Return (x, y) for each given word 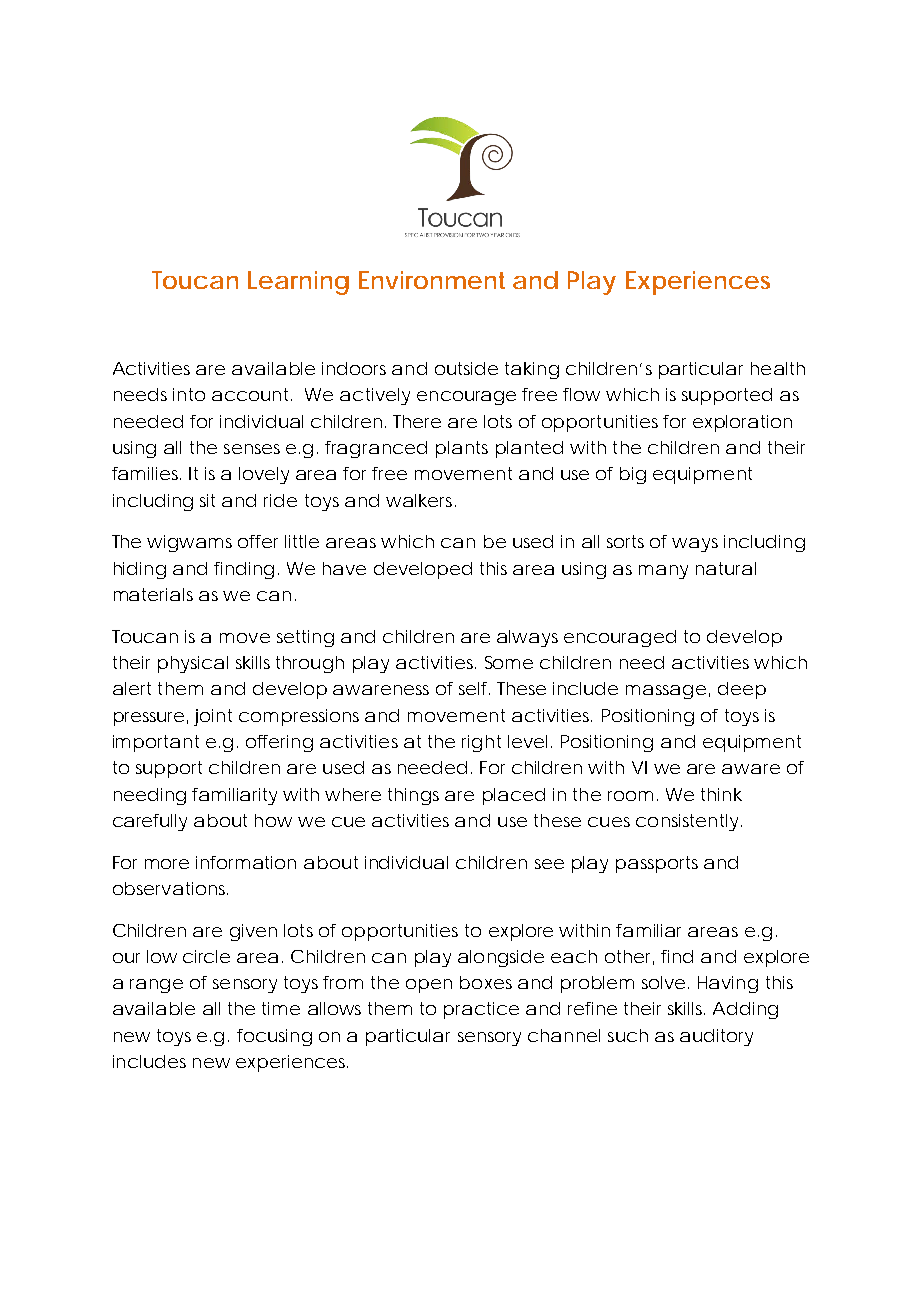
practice (481, 1010)
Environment (432, 280)
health (778, 368)
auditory (716, 1037)
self (474, 688)
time (281, 1008)
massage (666, 692)
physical (193, 664)
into (189, 394)
